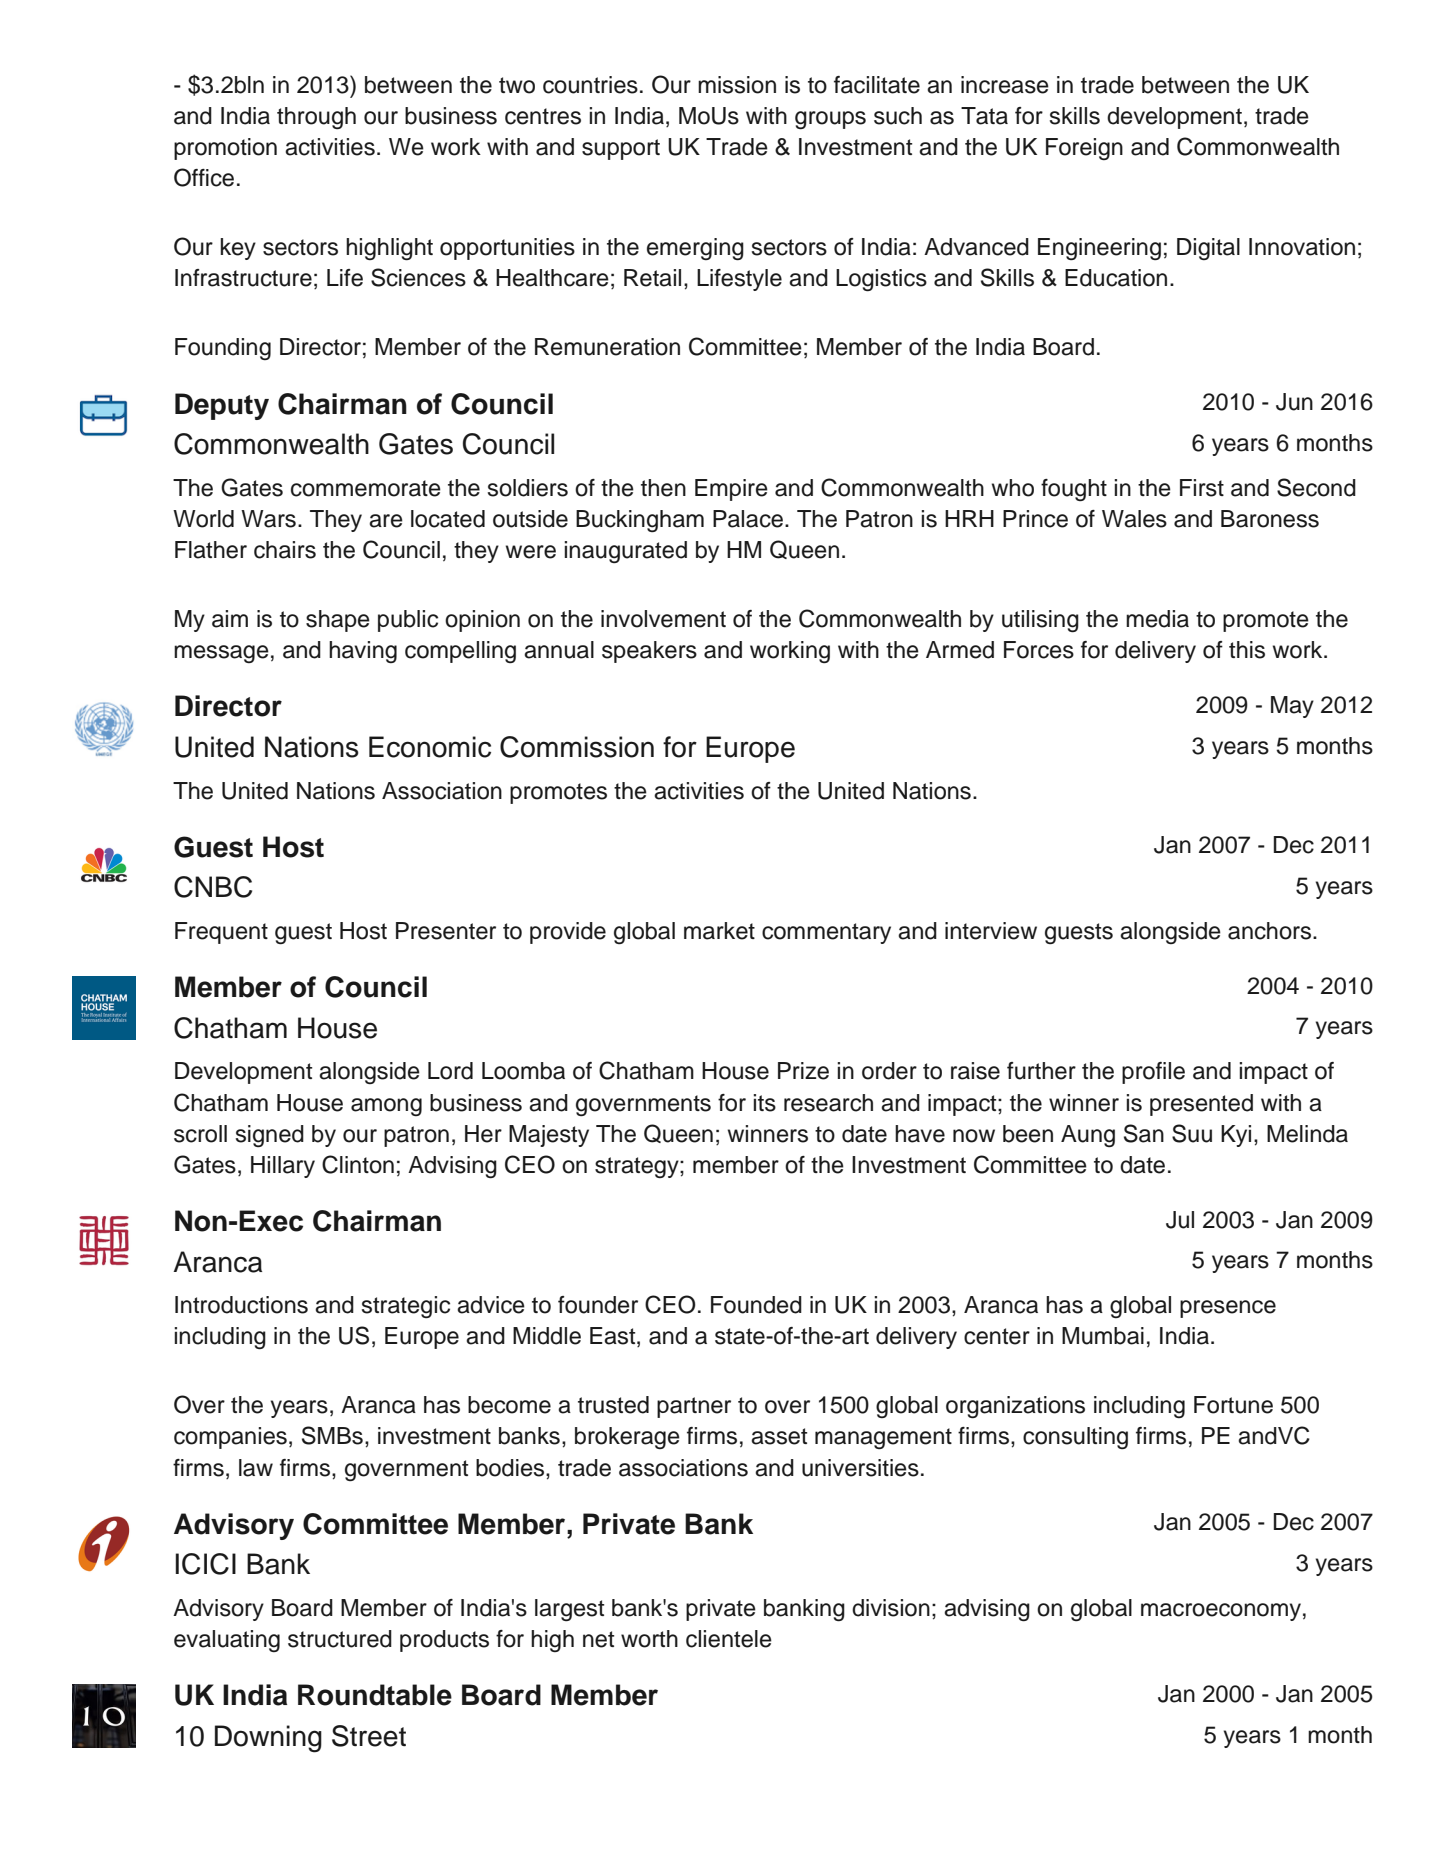 The height and width of the document is (1872, 1446). What do you see at coordinates (375, 1695) in the document?
I see `Roundtable` at bounding box center [375, 1695].
